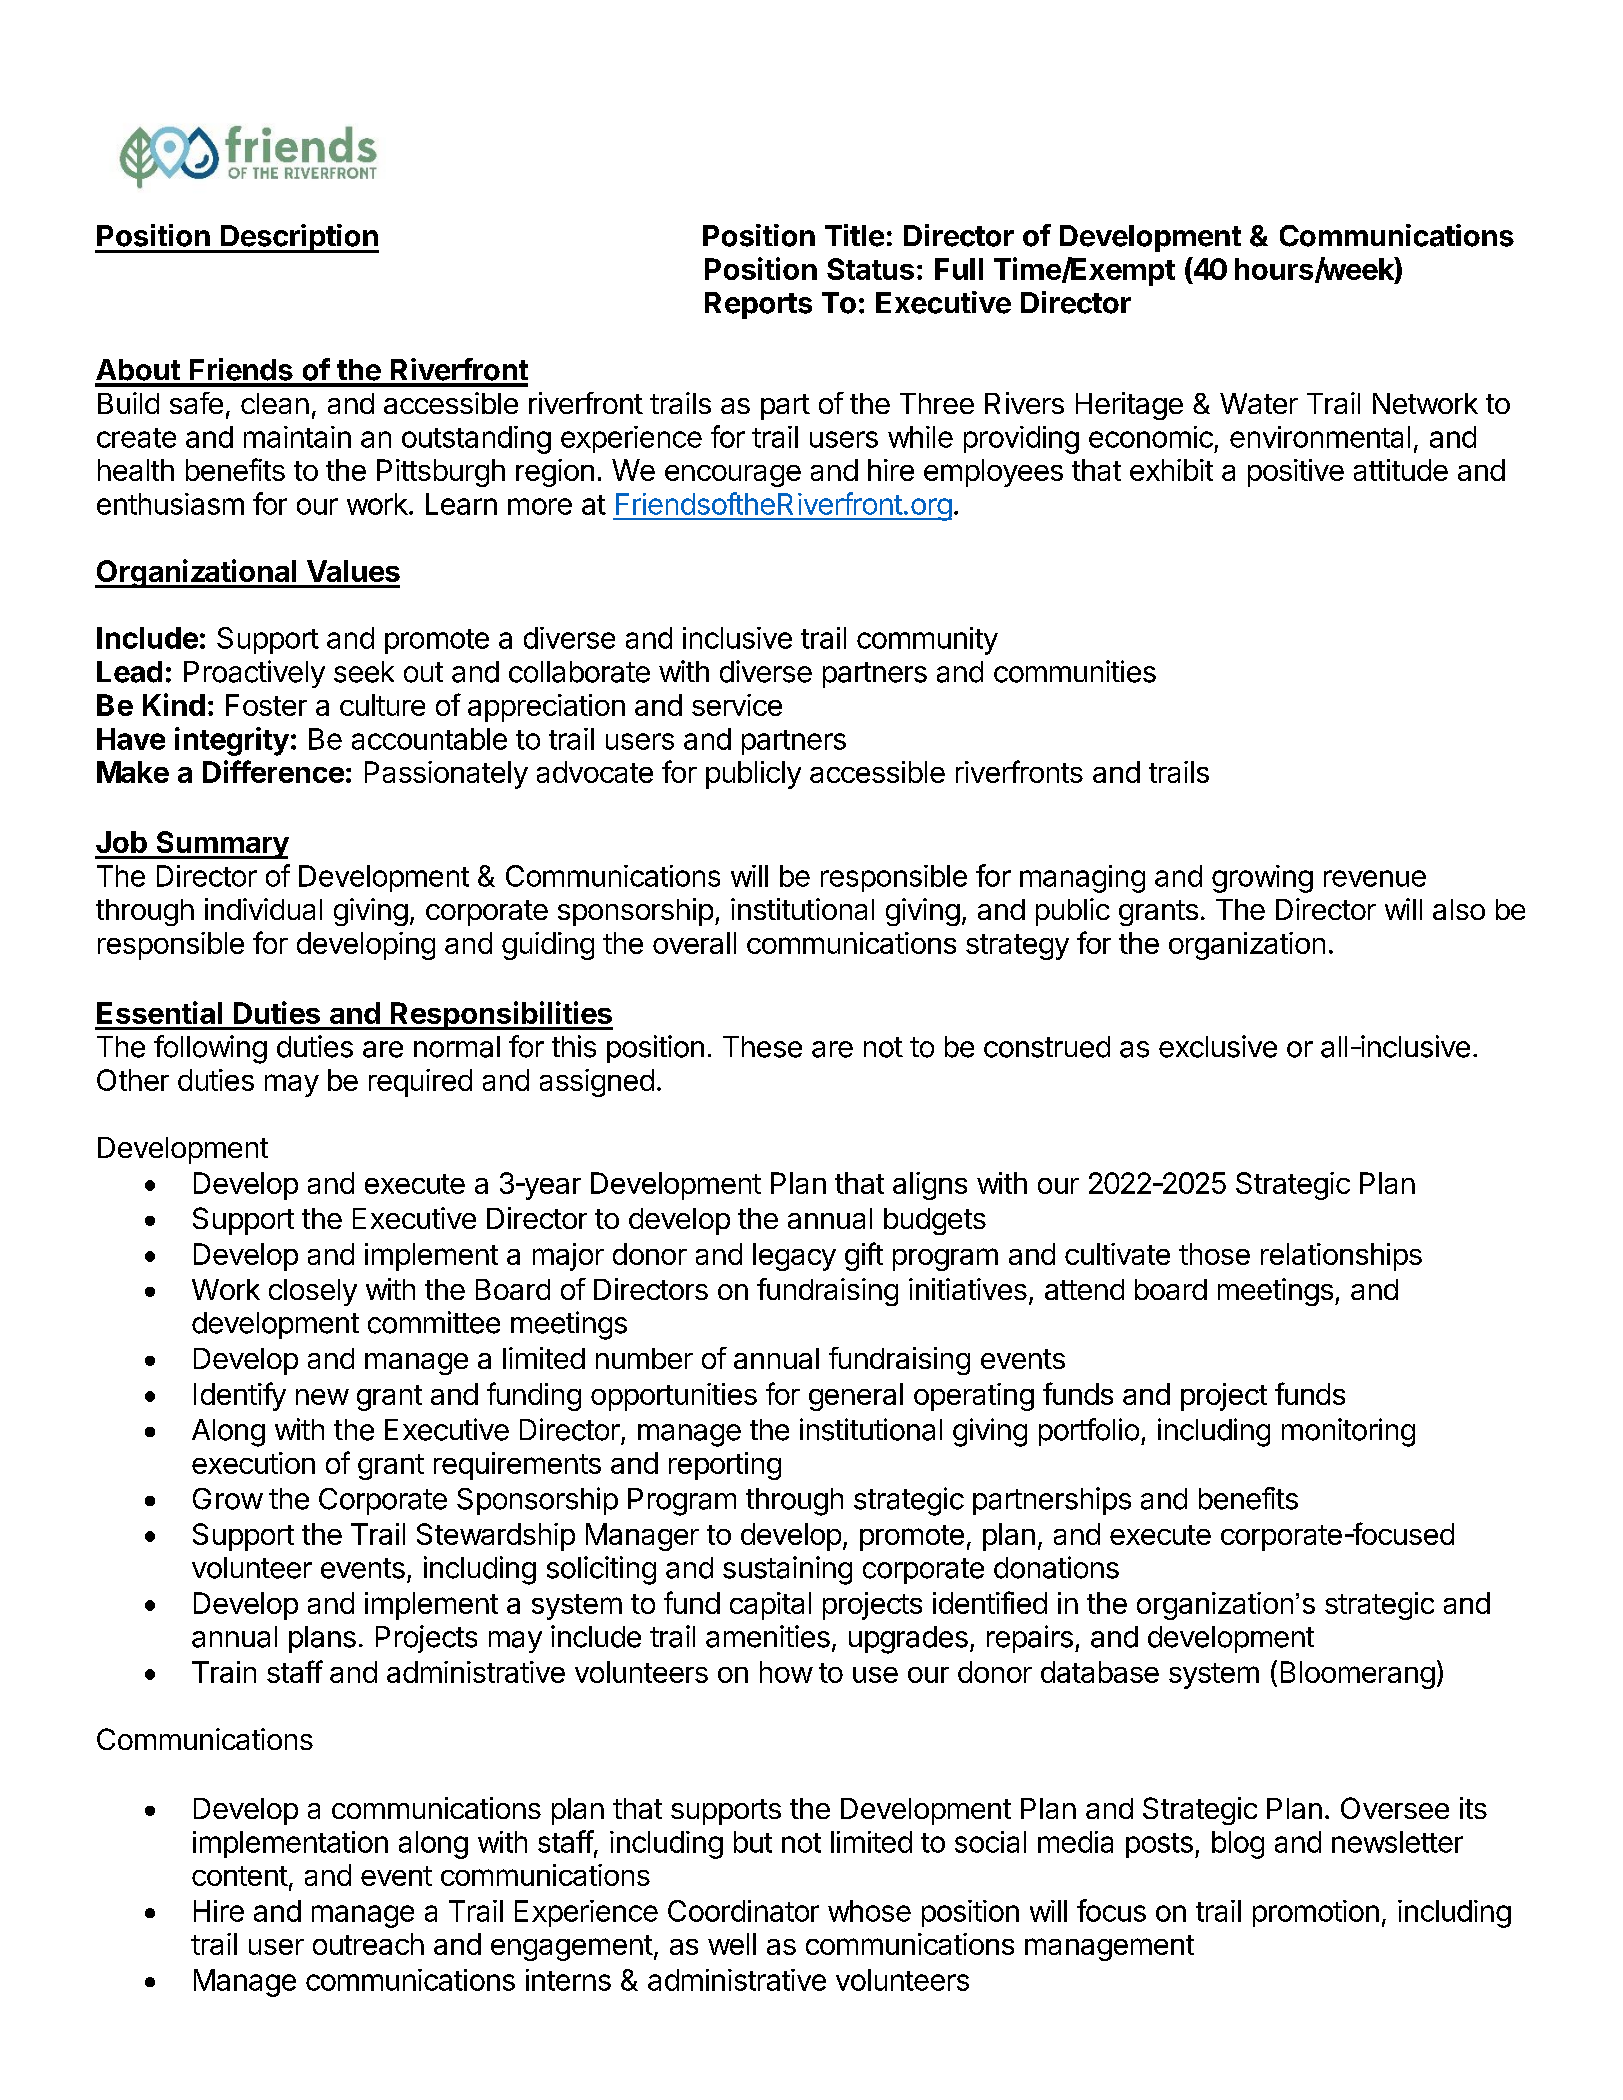 The height and width of the screenshot is (2100, 1623). I want to click on Description, so click(299, 238).
